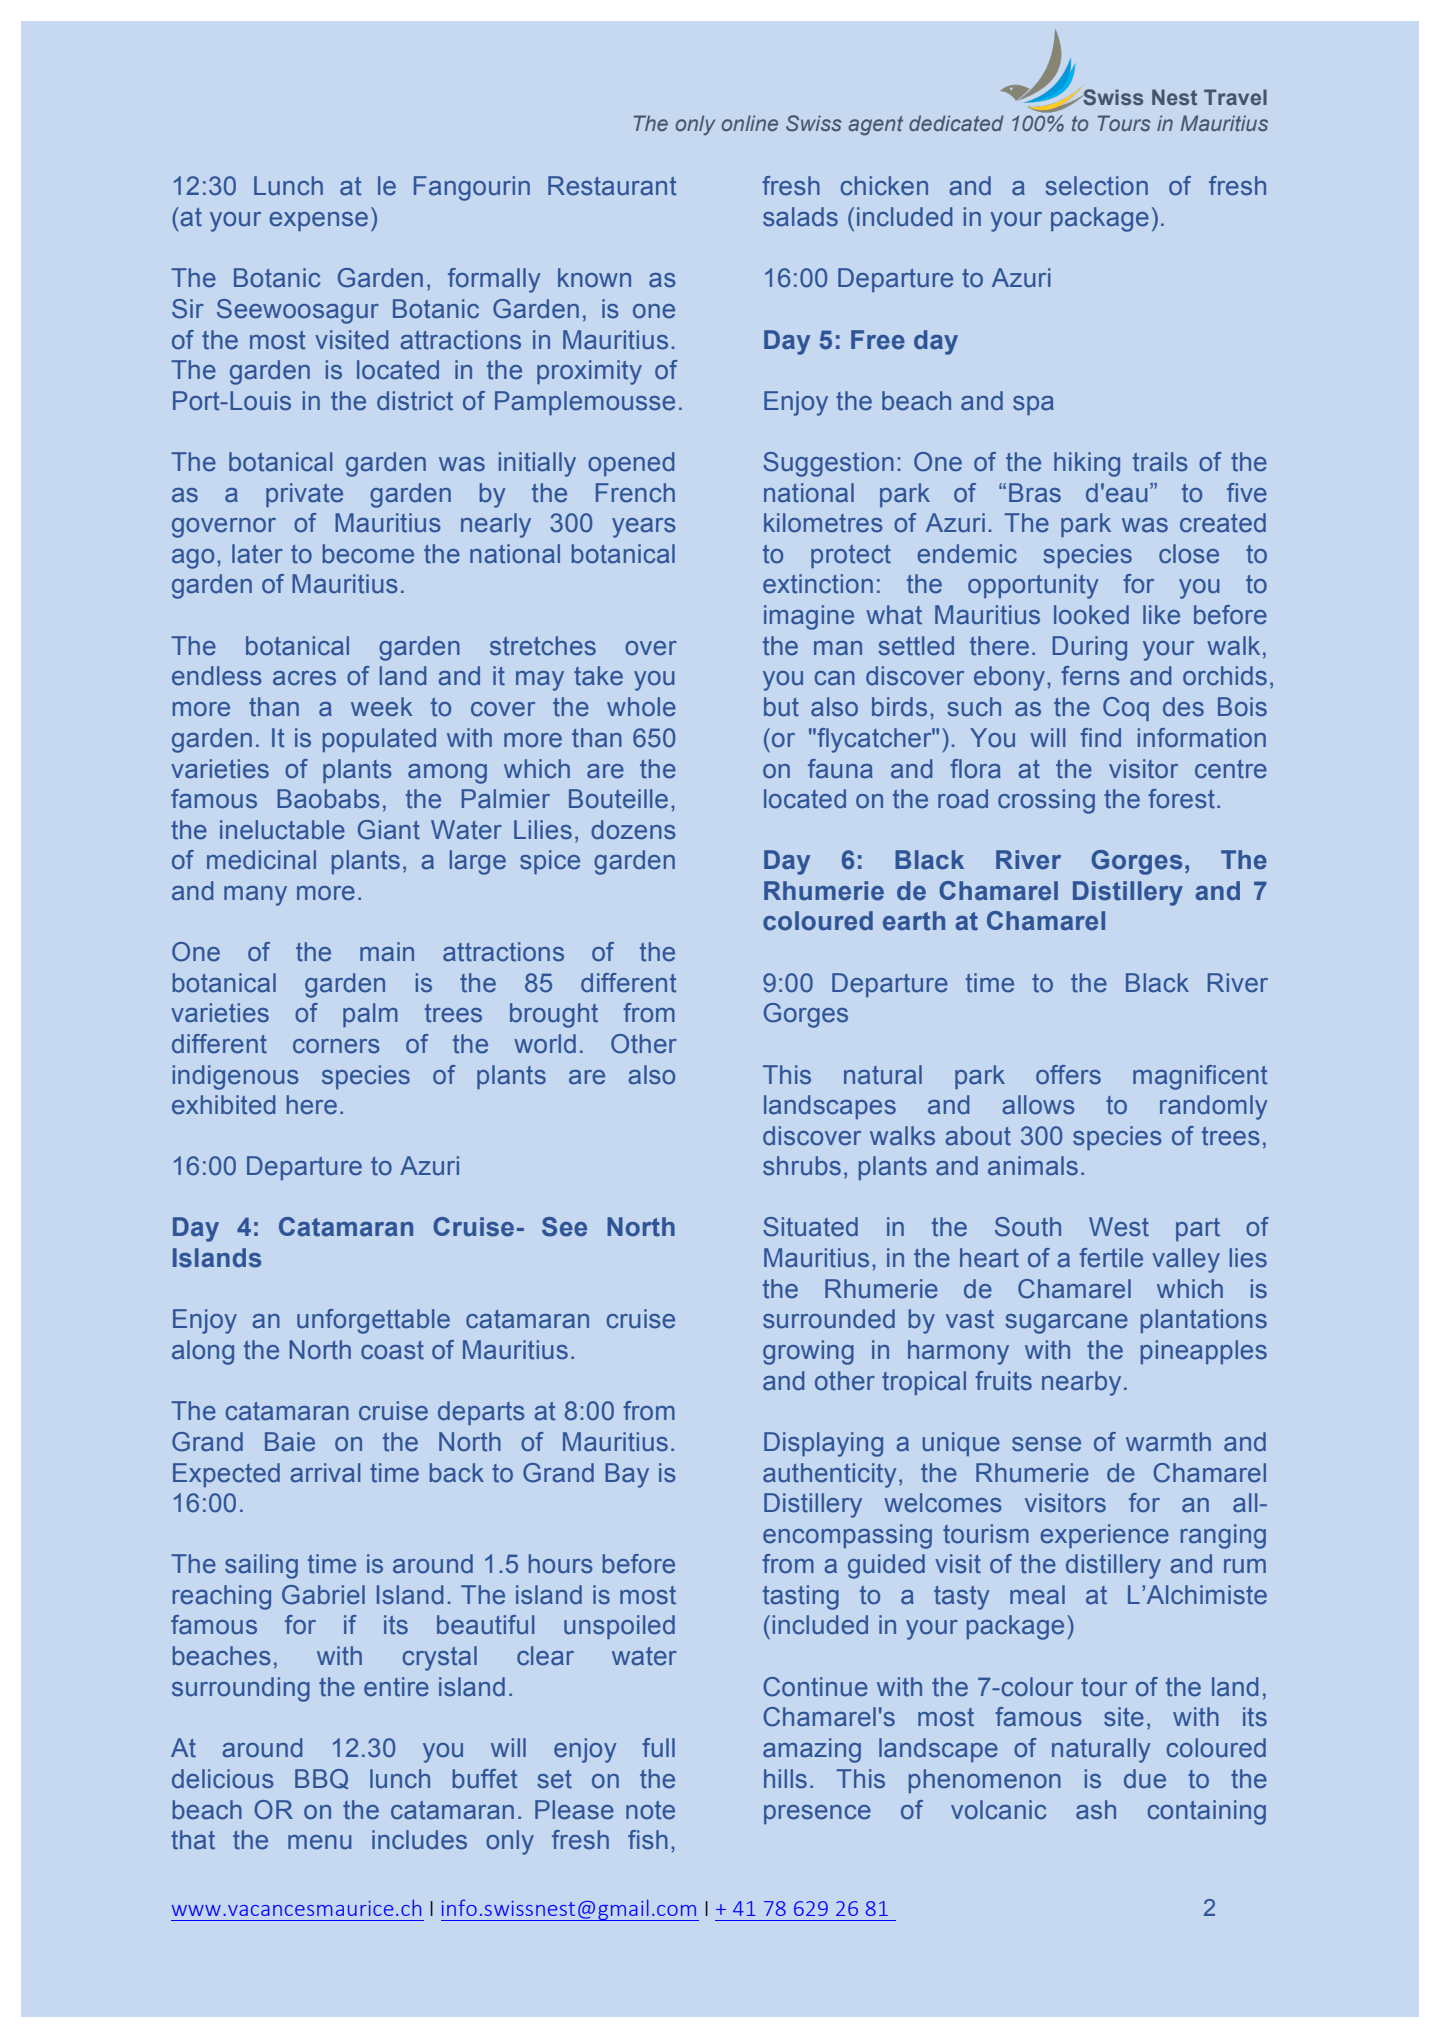 The image size is (1440, 2038). Describe the element at coordinates (1096, 186) in the screenshot. I see `selection` at that location.
